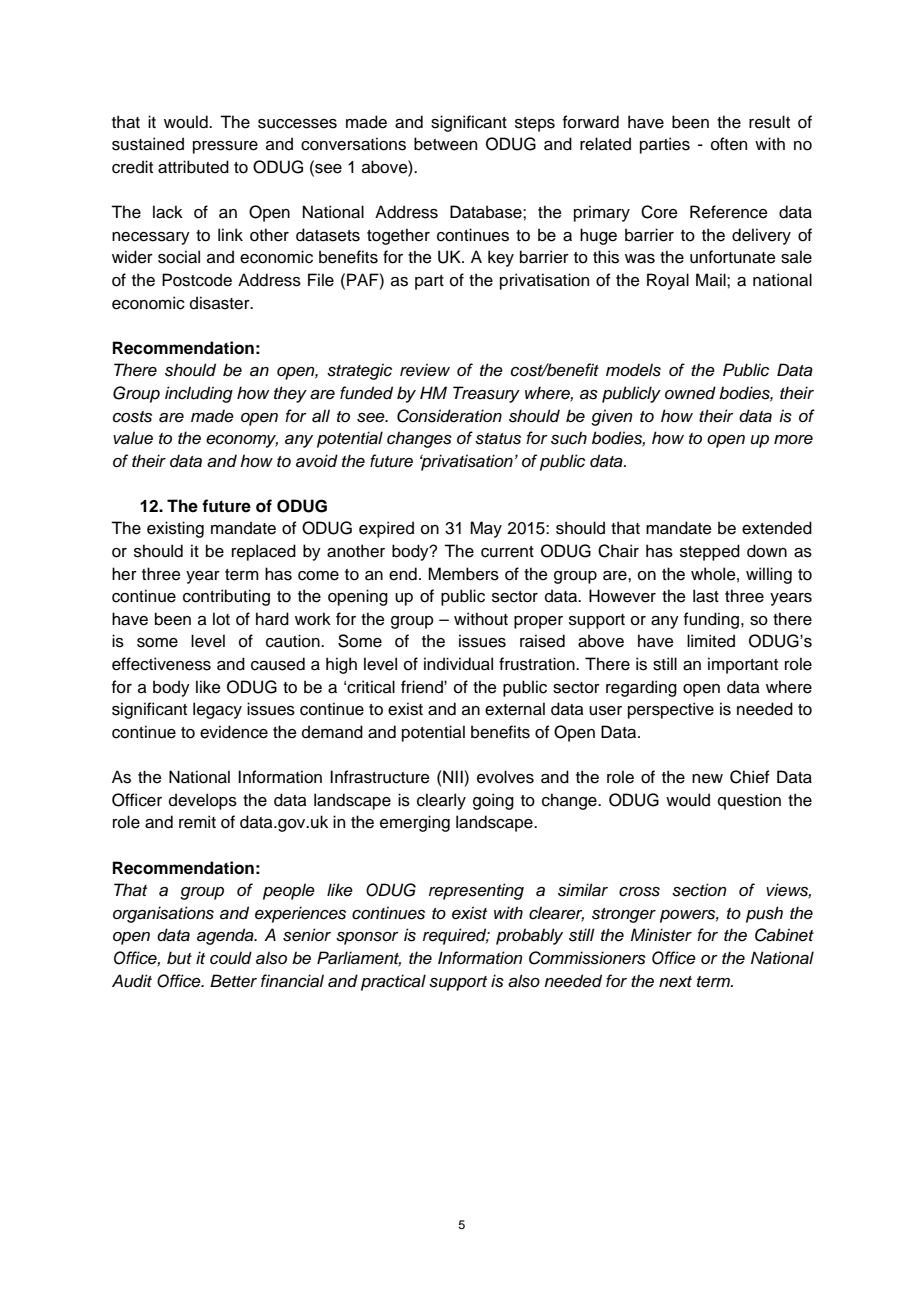 This screenshot has height=1308, width=924. What do you see at coordinates (231, 958) in the screenshot?
I see `could` at bounding box center [231, 958].
